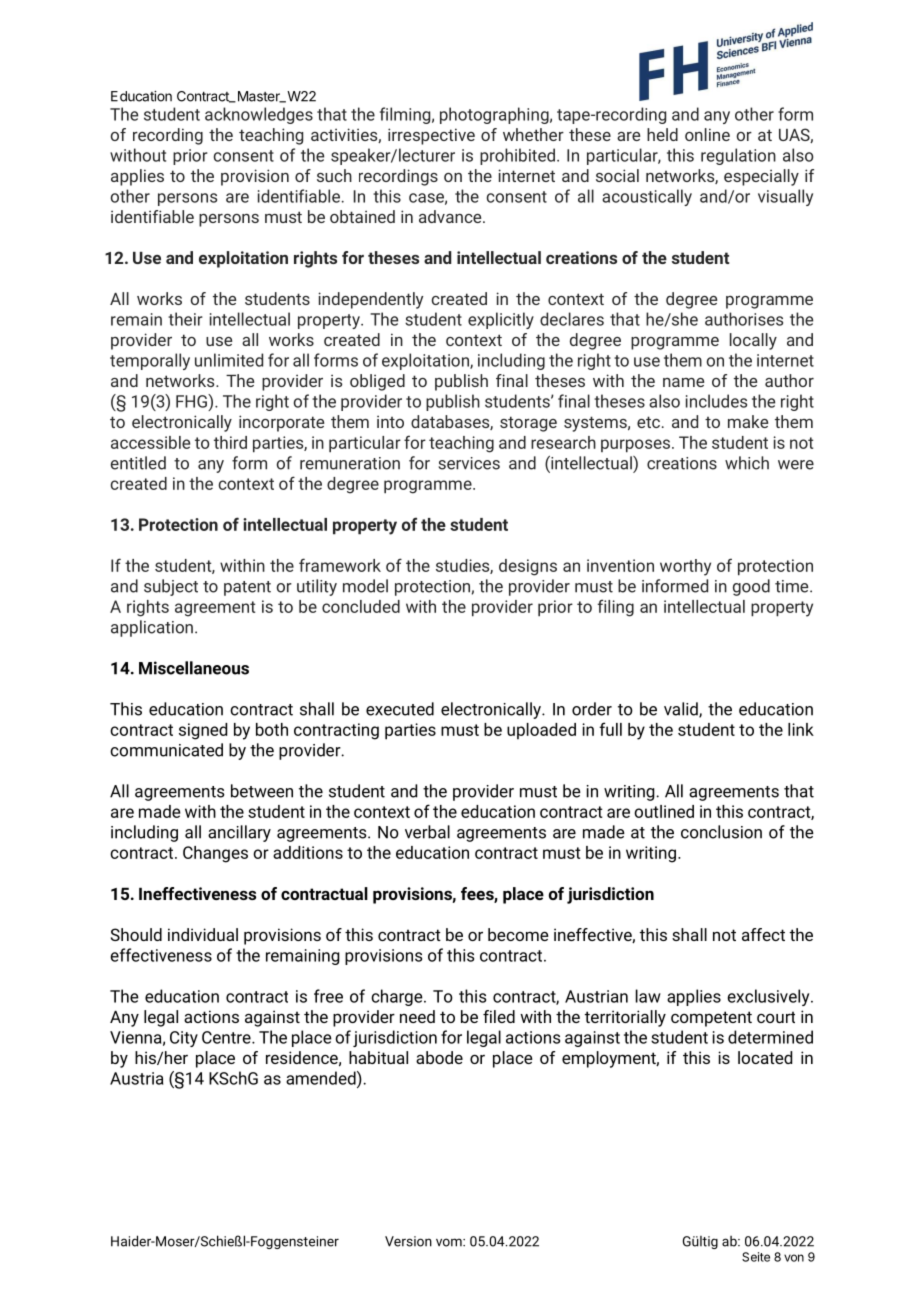 The width and height of the screenshot is (924, 1308). What do you see at coordinates (738, 156) in the screenshot?
I see `regulation` at bounding box center [738, 156].
